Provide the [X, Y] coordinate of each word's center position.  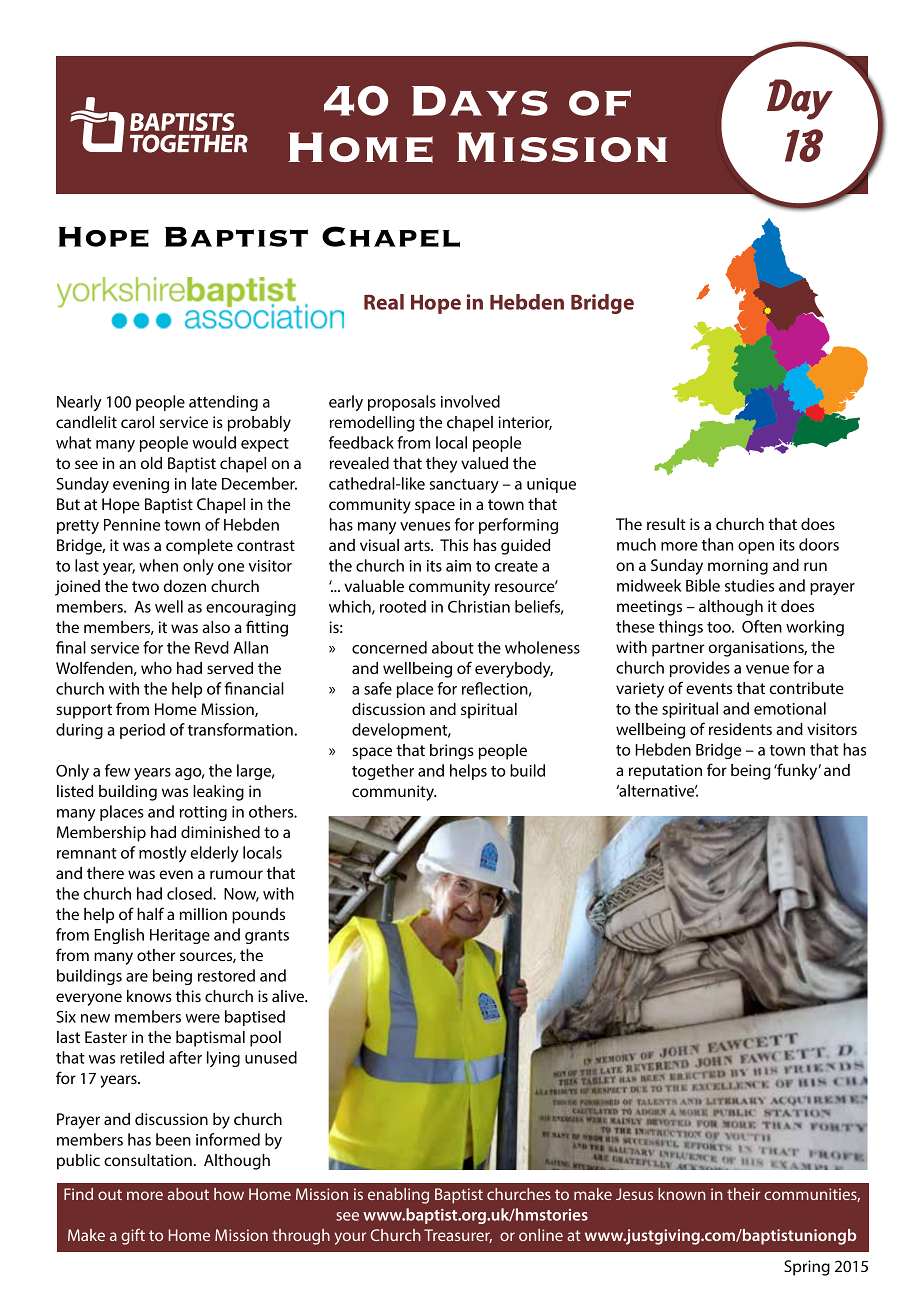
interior [525, 423]
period [142, 731]
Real [384, 302]
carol [137, 422]
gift [133, 1237]
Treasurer [458, 1236]
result [666, 524]
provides [700, 669]
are [137, 977]
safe [378, 688]
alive [289, 996]
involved [470, 401]
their [743, 1194]
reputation [665, 772]
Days [480, 101]
